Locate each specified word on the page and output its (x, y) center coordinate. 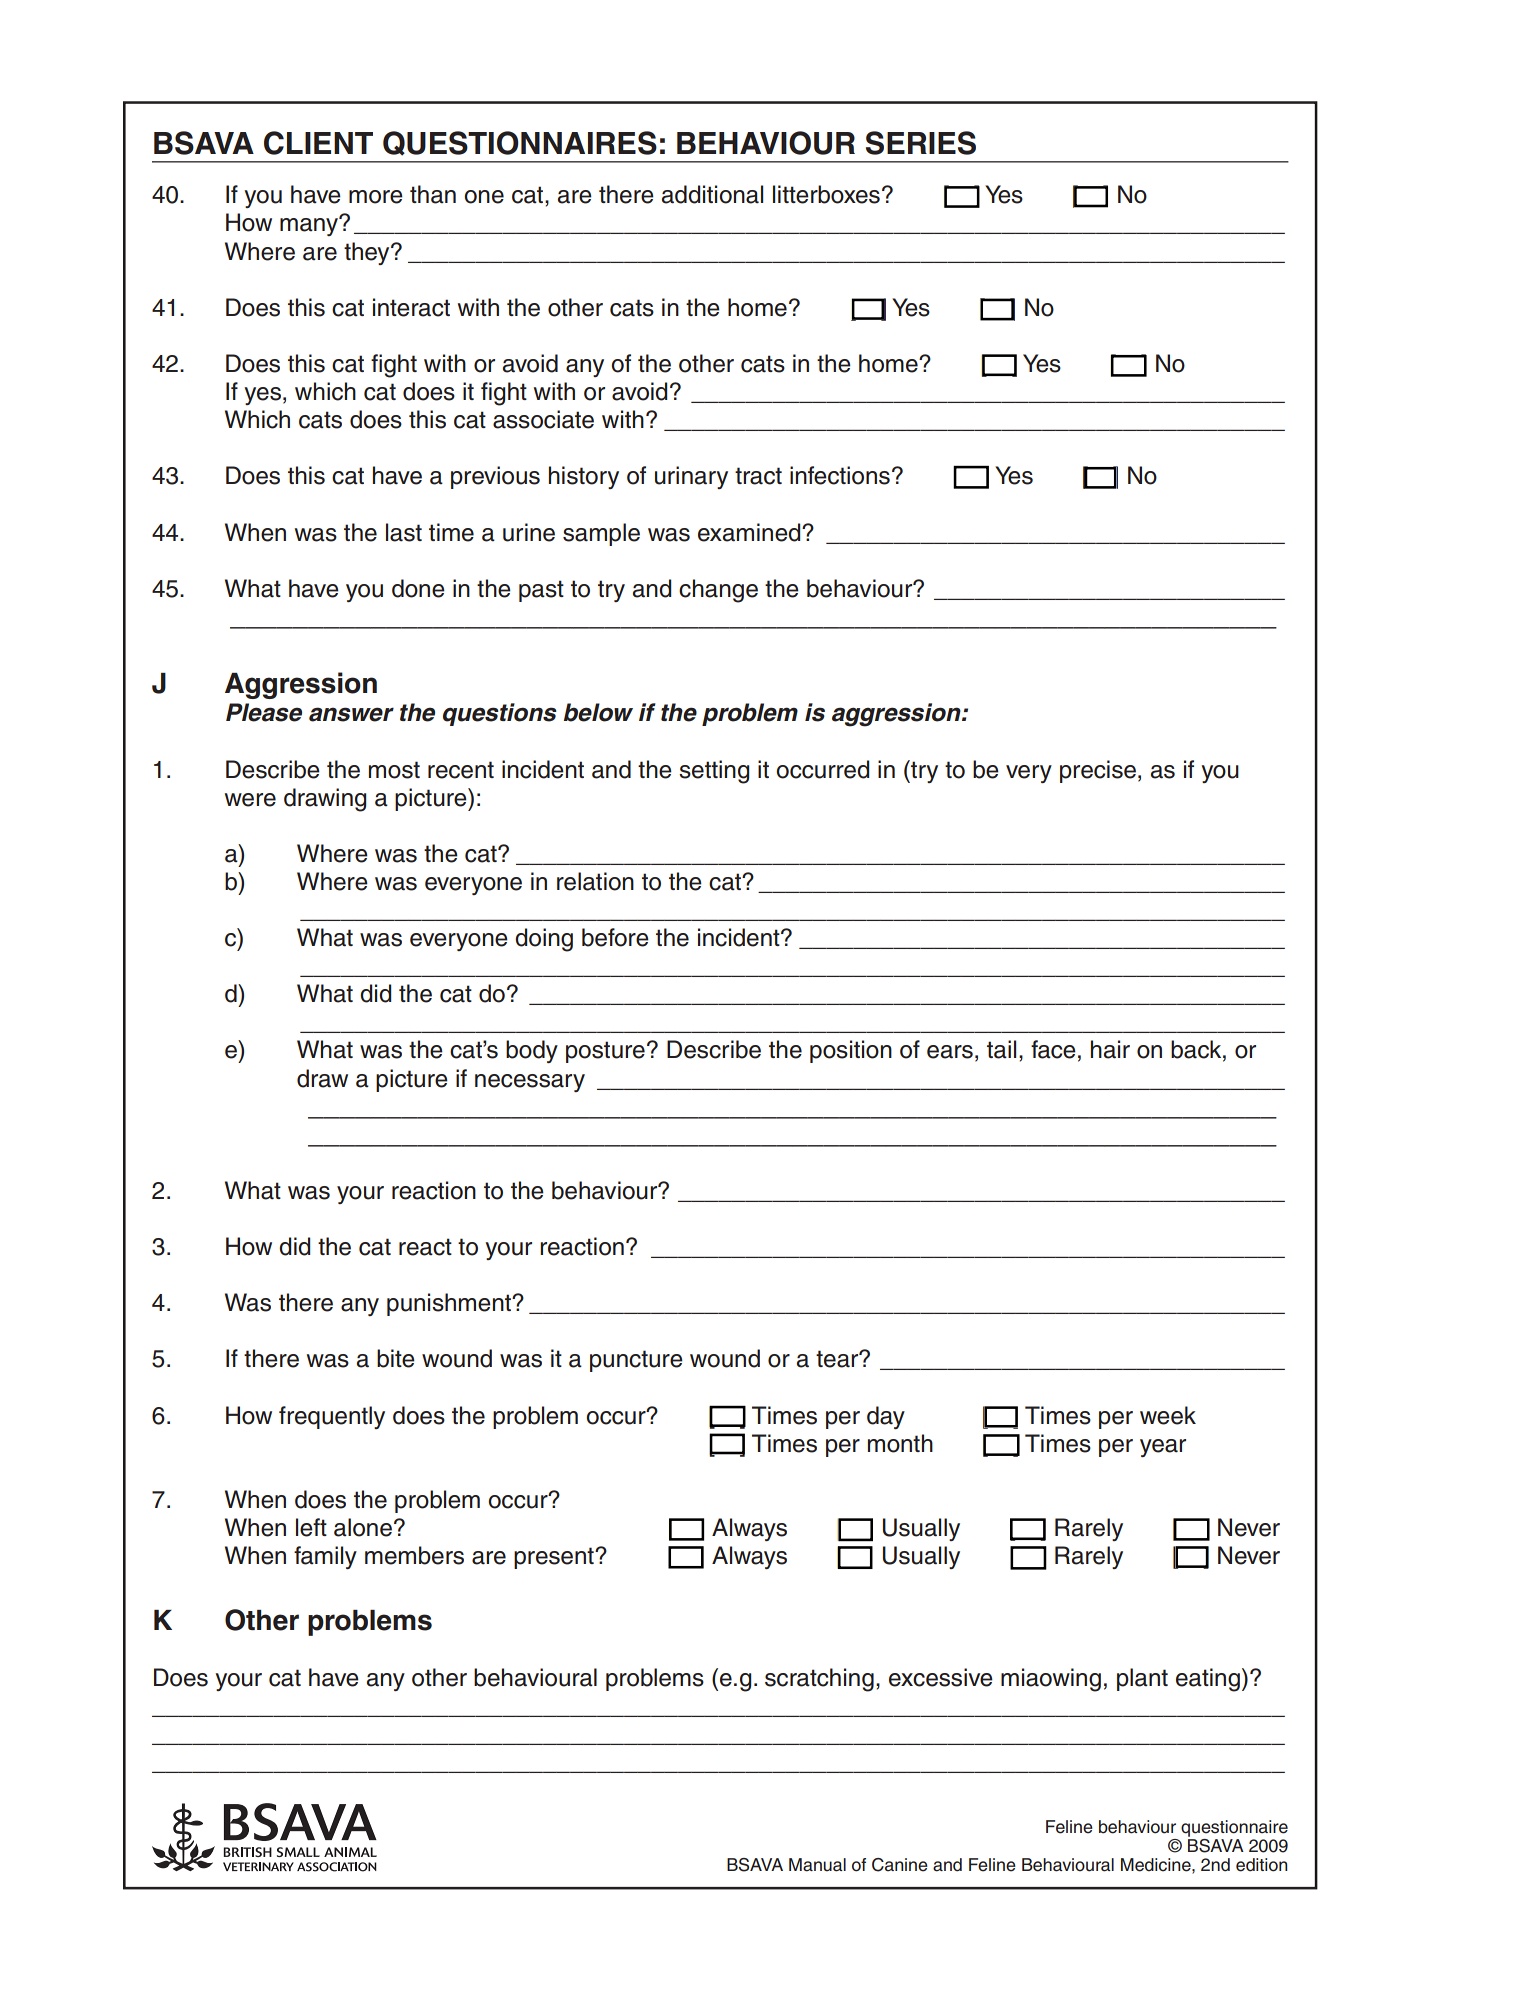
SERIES (921, 143)
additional (712, 194)
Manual (817, 1865)
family (325, 1557)
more (376, 197)
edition (1262, 1865)
